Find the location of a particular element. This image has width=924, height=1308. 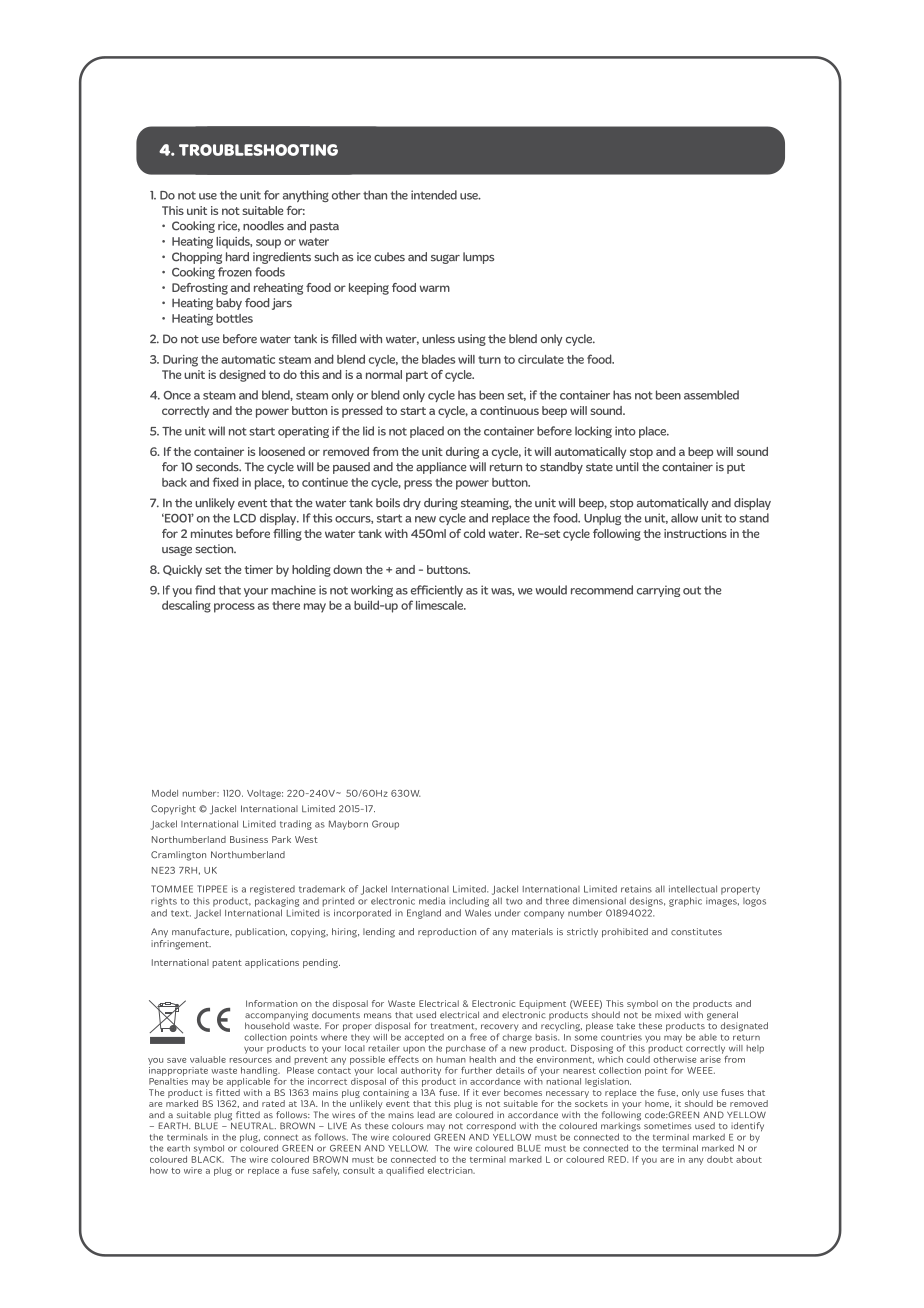

Group is located at coordinates (385, 825).
